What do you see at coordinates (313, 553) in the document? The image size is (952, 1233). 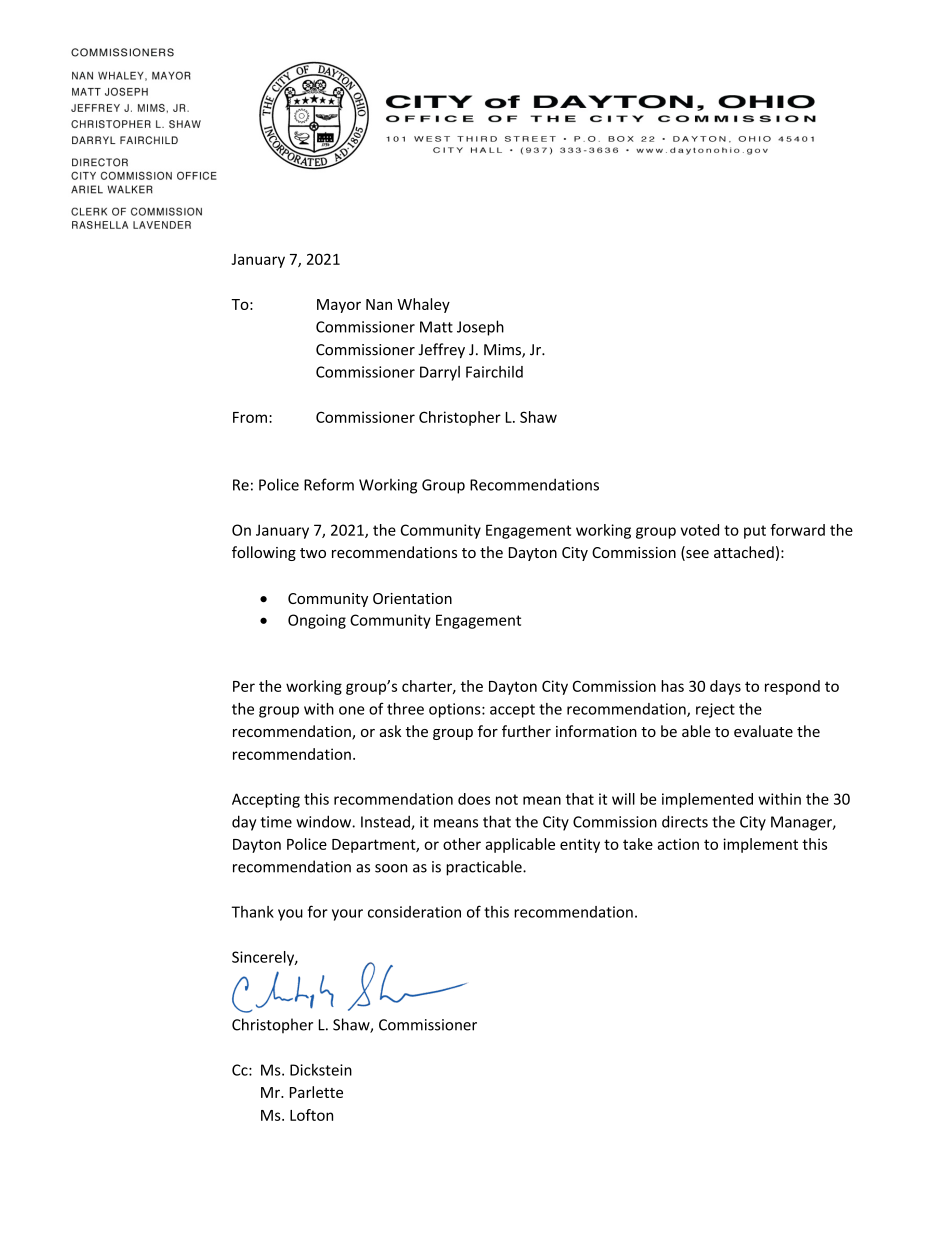 I see `two` at bounding box center [313, 553].
